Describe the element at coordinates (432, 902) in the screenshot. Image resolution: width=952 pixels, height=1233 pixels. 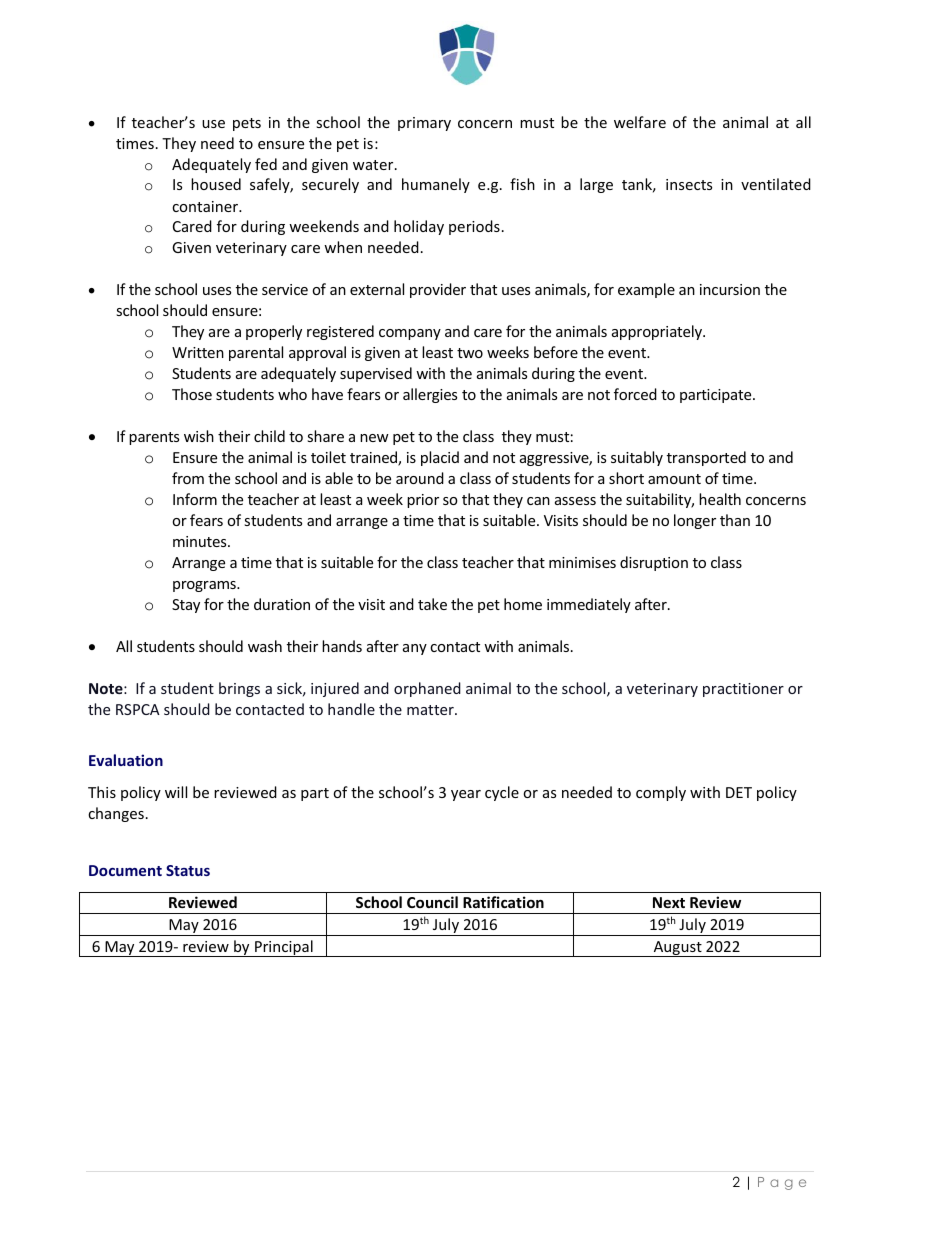
I see `Council` at that location.
